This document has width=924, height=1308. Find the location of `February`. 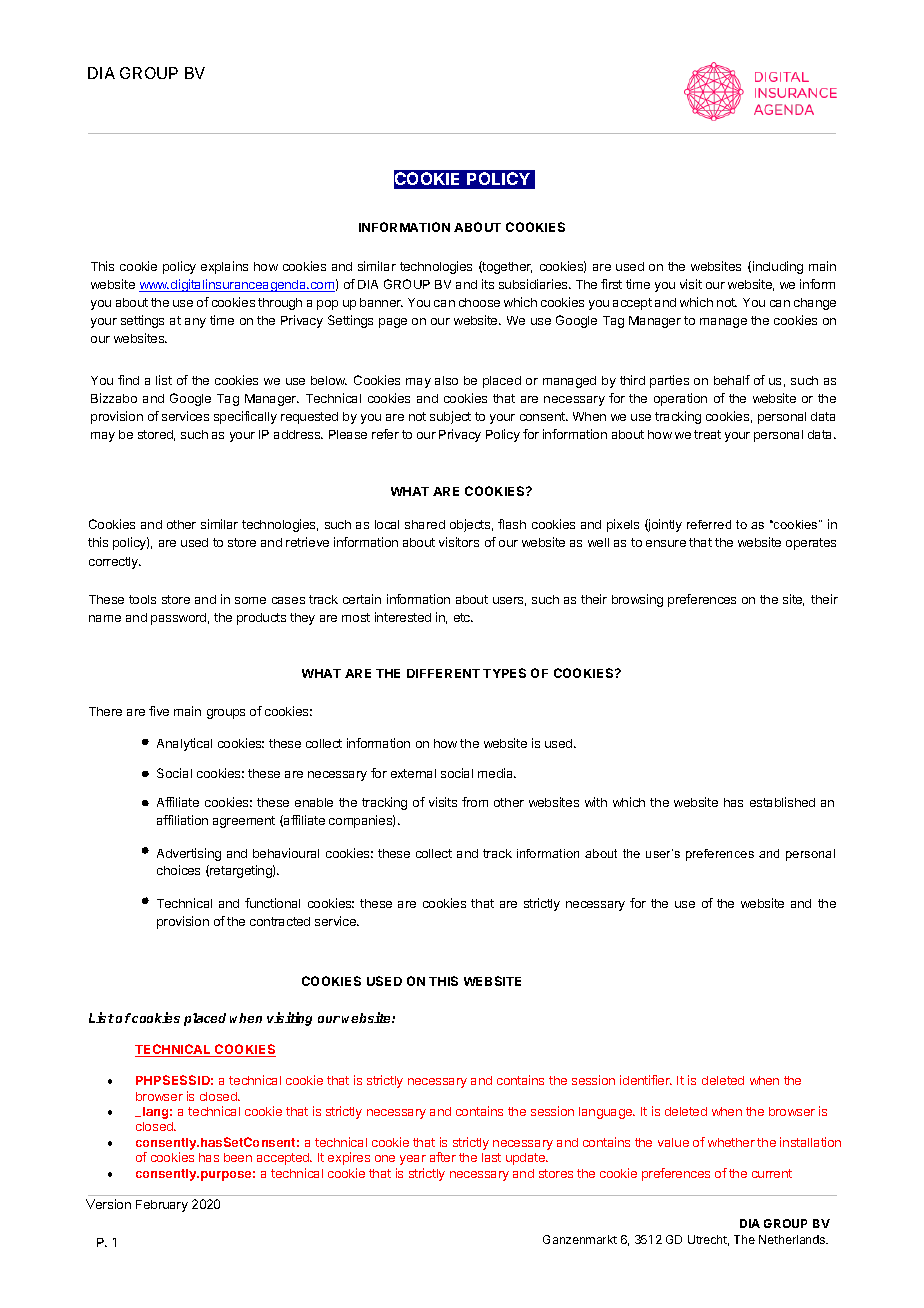

February is located at coordinates (162, 1206).
